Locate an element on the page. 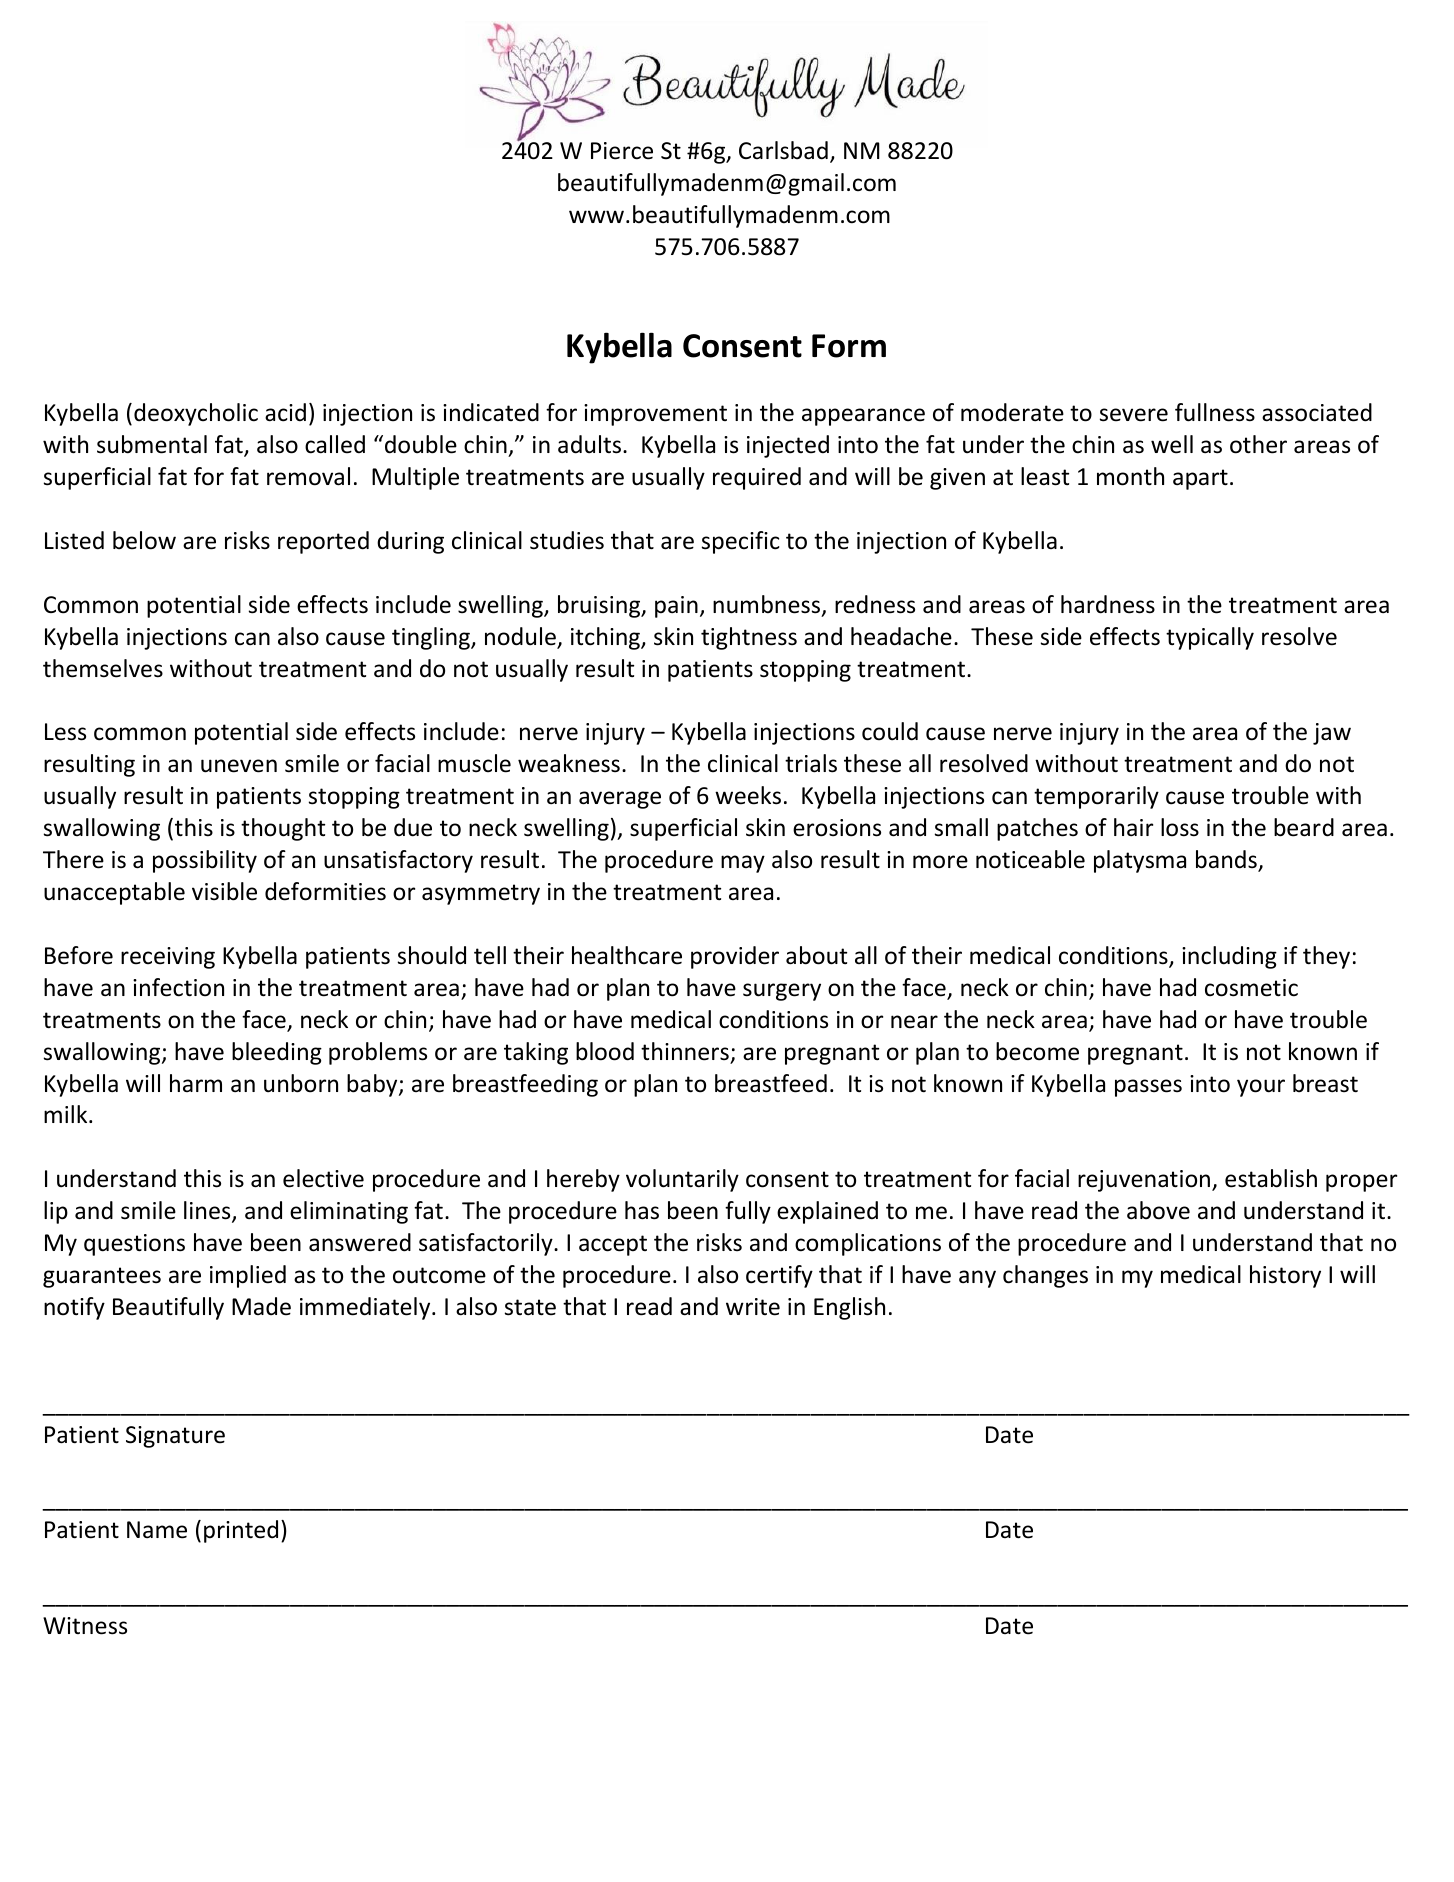  write is located at coordinates (753, 1307).
